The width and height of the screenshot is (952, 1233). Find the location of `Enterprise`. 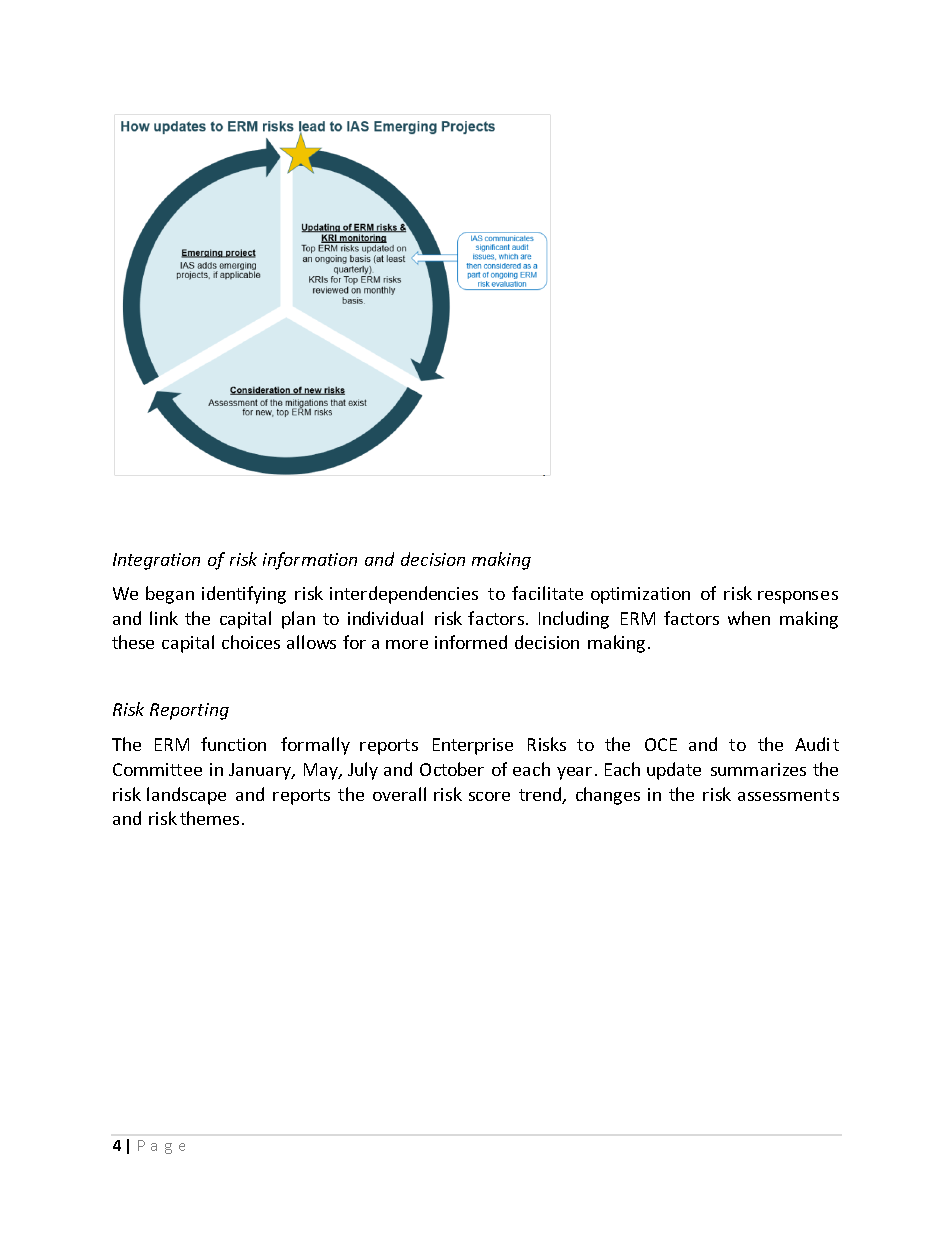

Enterprise is located at coordinates (473, 746).
